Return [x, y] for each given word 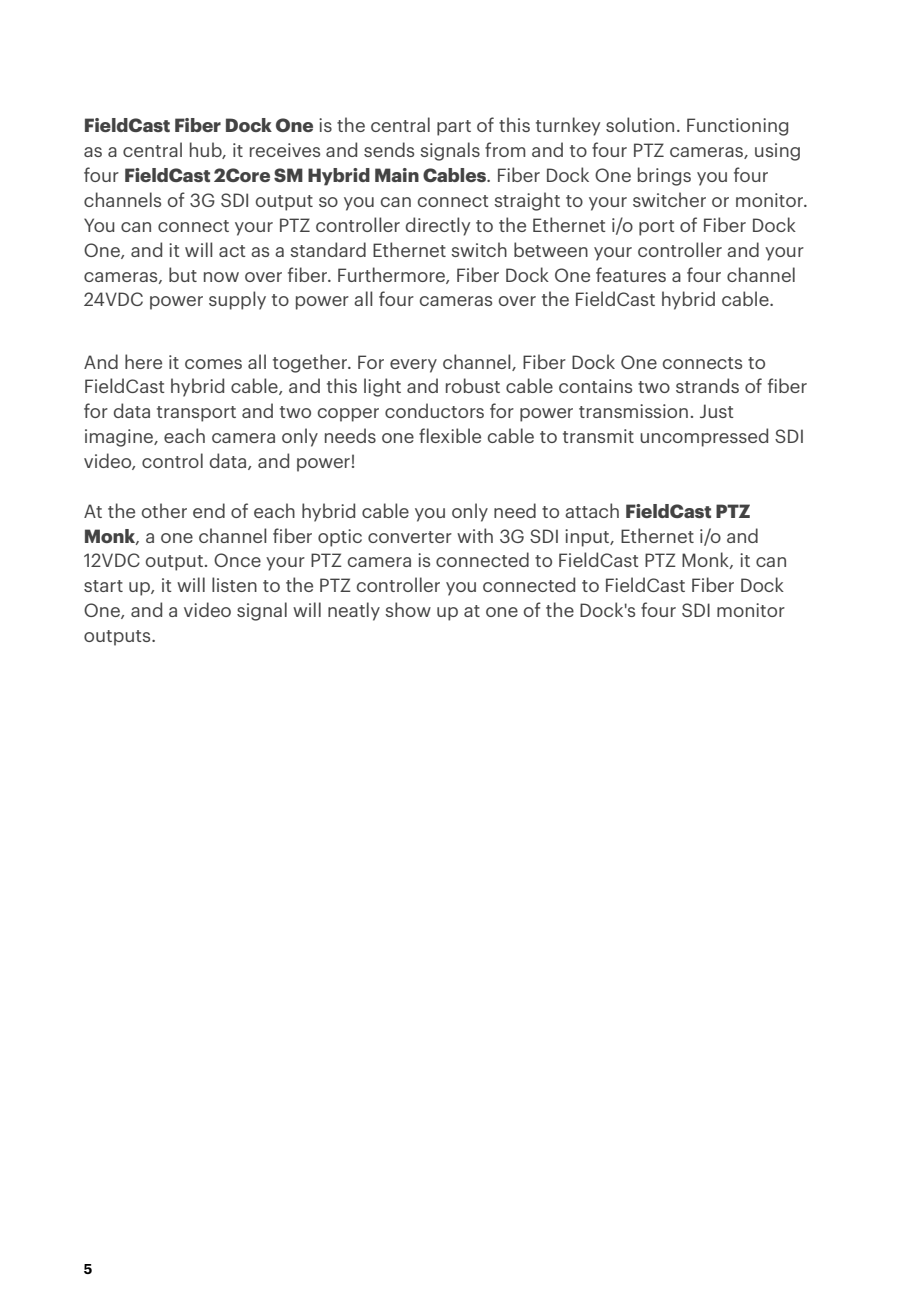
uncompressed [704, 437]
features [631, 274]
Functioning [737, 127]
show [408, 609]
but [183, 274]
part [454, 128]
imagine [120, 438]
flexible [450, 435]
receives [285, 150]
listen [234, 584]
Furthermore [392, 275]
